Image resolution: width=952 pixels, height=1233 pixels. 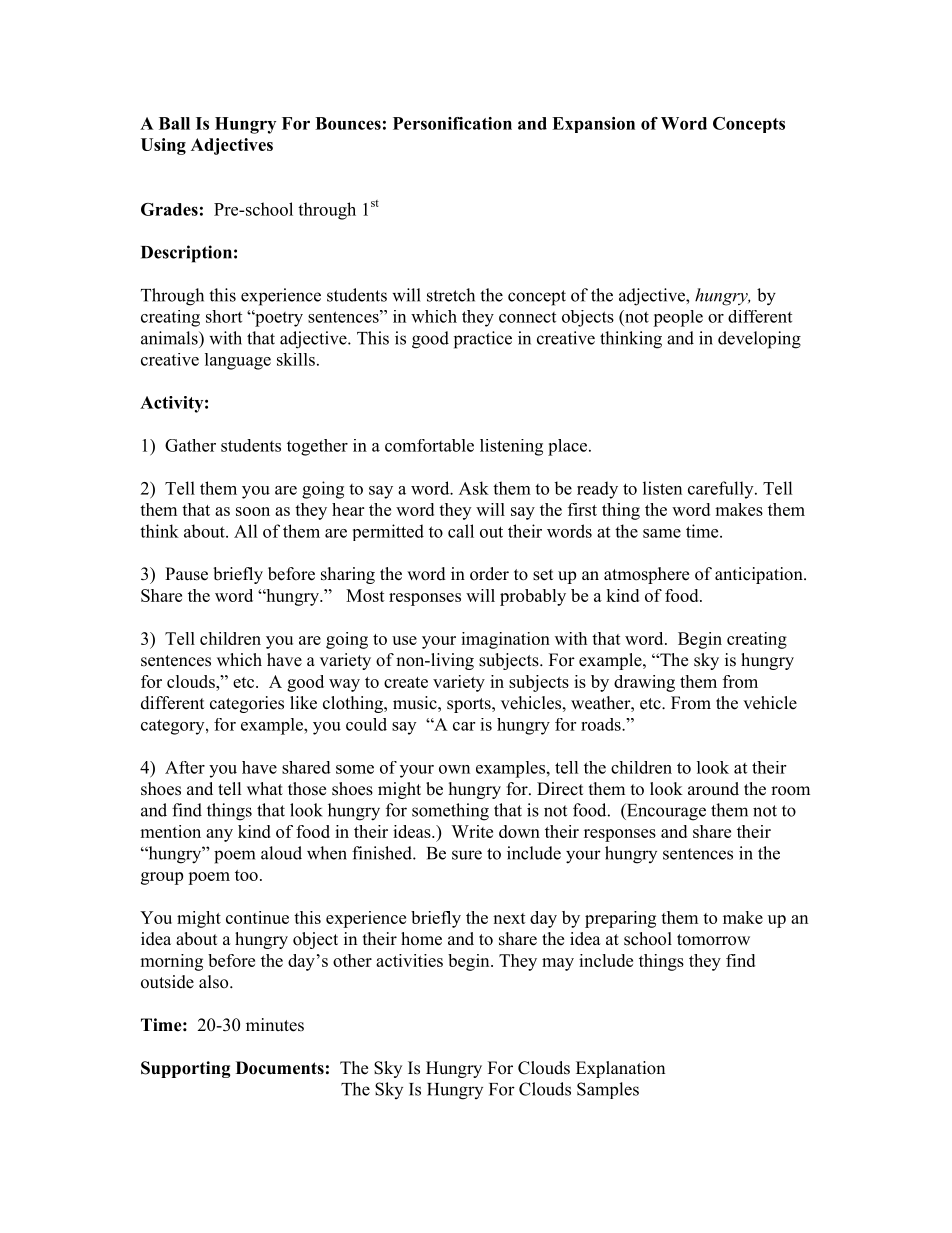 I want to click on order, so click(x=489, y=574).
